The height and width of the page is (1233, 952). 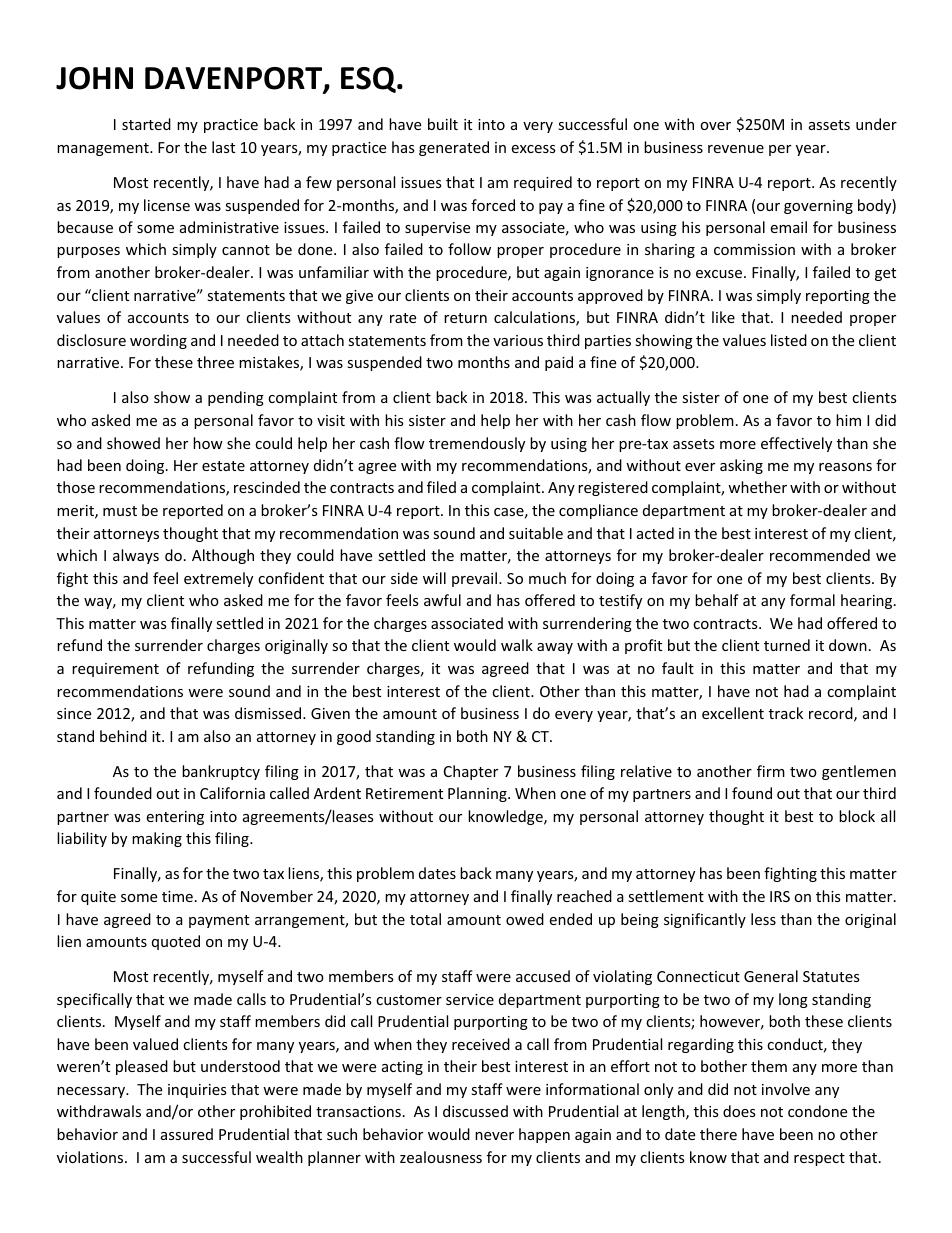 I want to click on estate, so click(x=223, y=466).
